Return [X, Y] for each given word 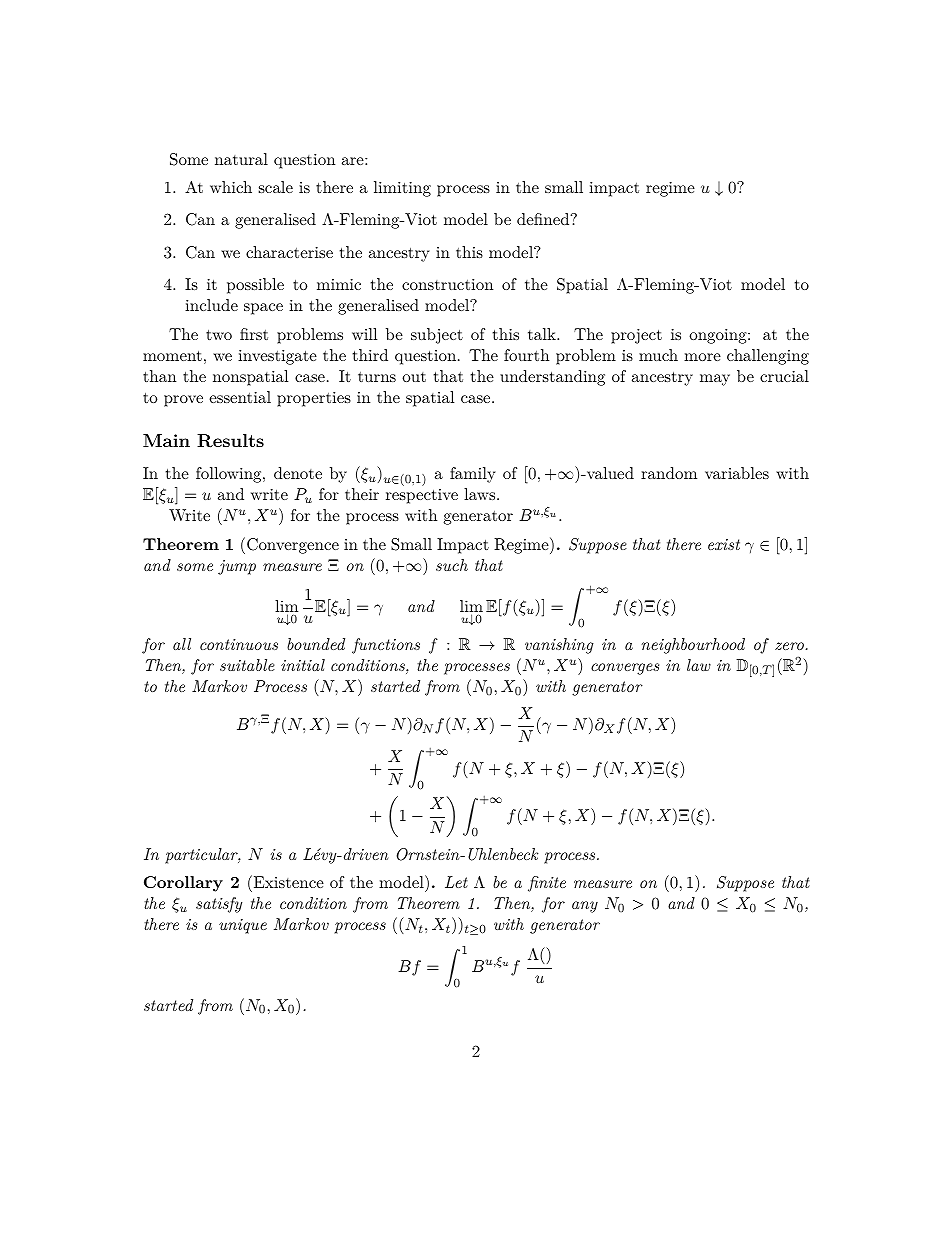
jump [237, 567]
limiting [402, 189]
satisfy [219, 905]
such [452, 565]
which [231, 187]
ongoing [719, 336]
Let [456, 882]
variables [737, 473]
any [585, 907]
